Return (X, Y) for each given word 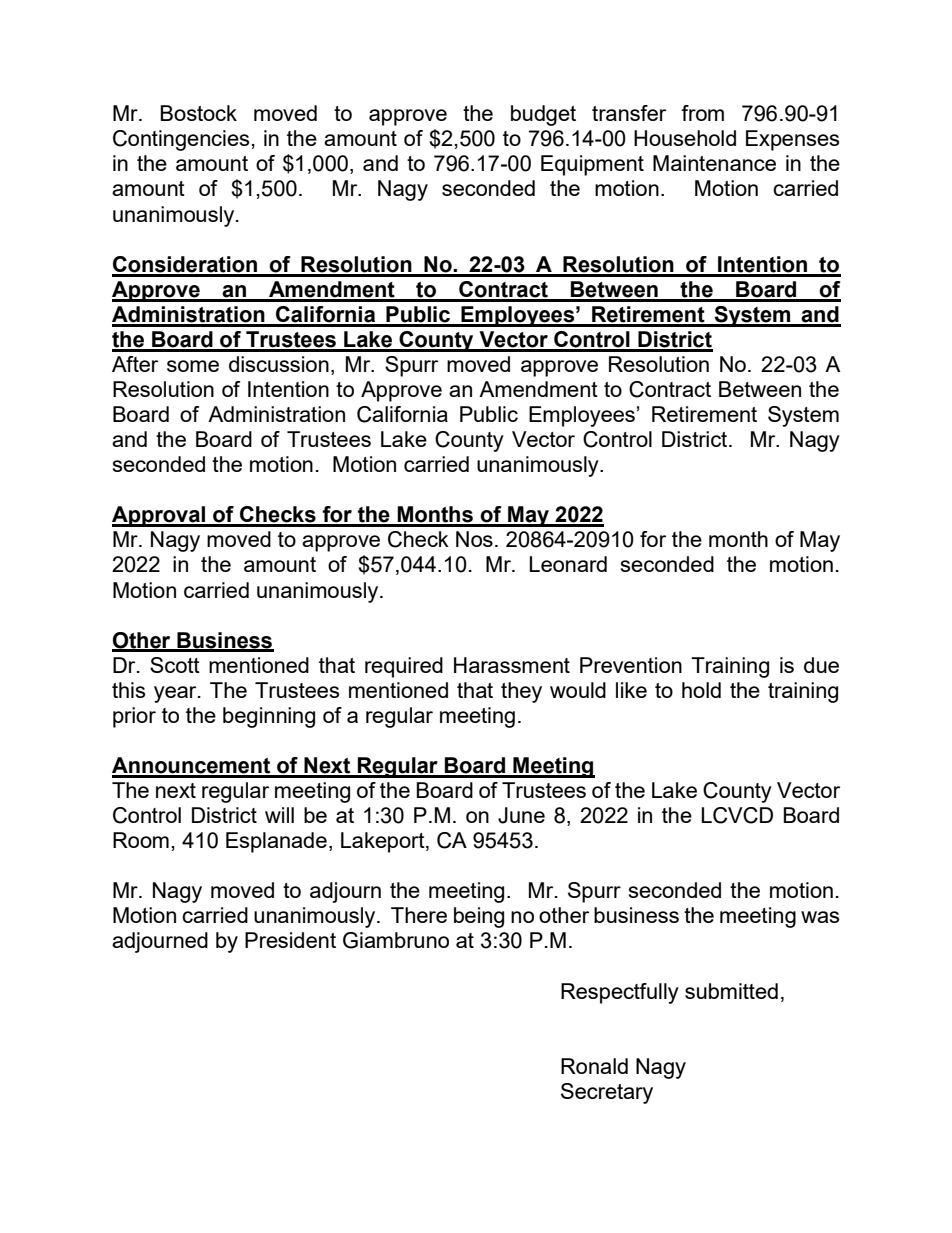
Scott (175, 665)
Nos (474, 539)
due (821, 665)
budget (543, 115)
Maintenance (714, 163)
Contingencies (181, 140)
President (290, 940)
